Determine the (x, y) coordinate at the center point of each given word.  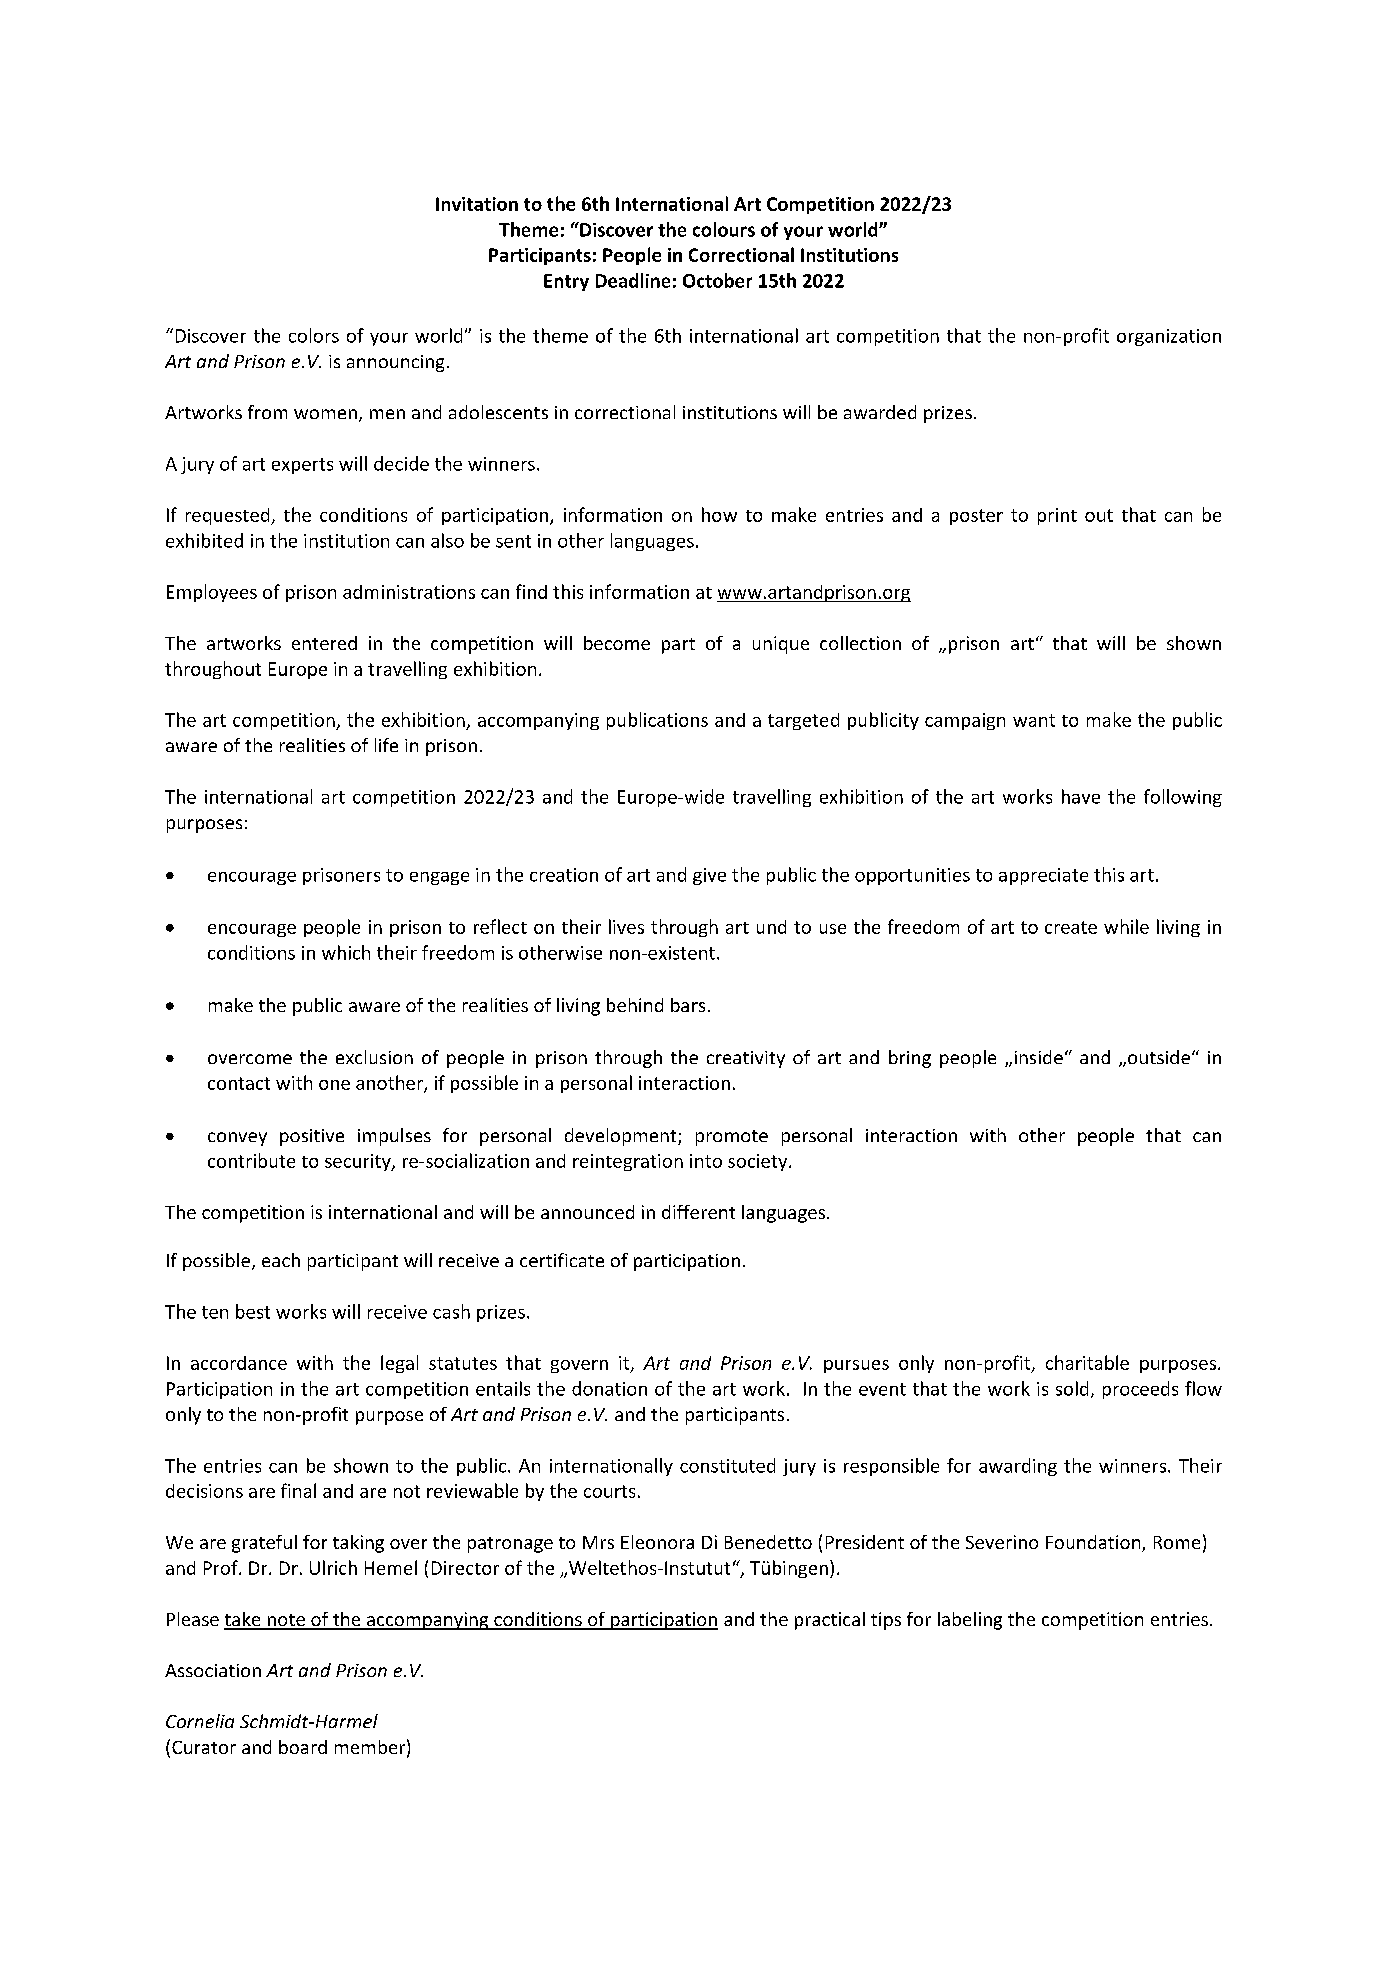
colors (314, 335)
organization (1169, 337)
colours (724, 229)
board (303, 1747)
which (346, 952)
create (1071, 927)
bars (688, 1005)
